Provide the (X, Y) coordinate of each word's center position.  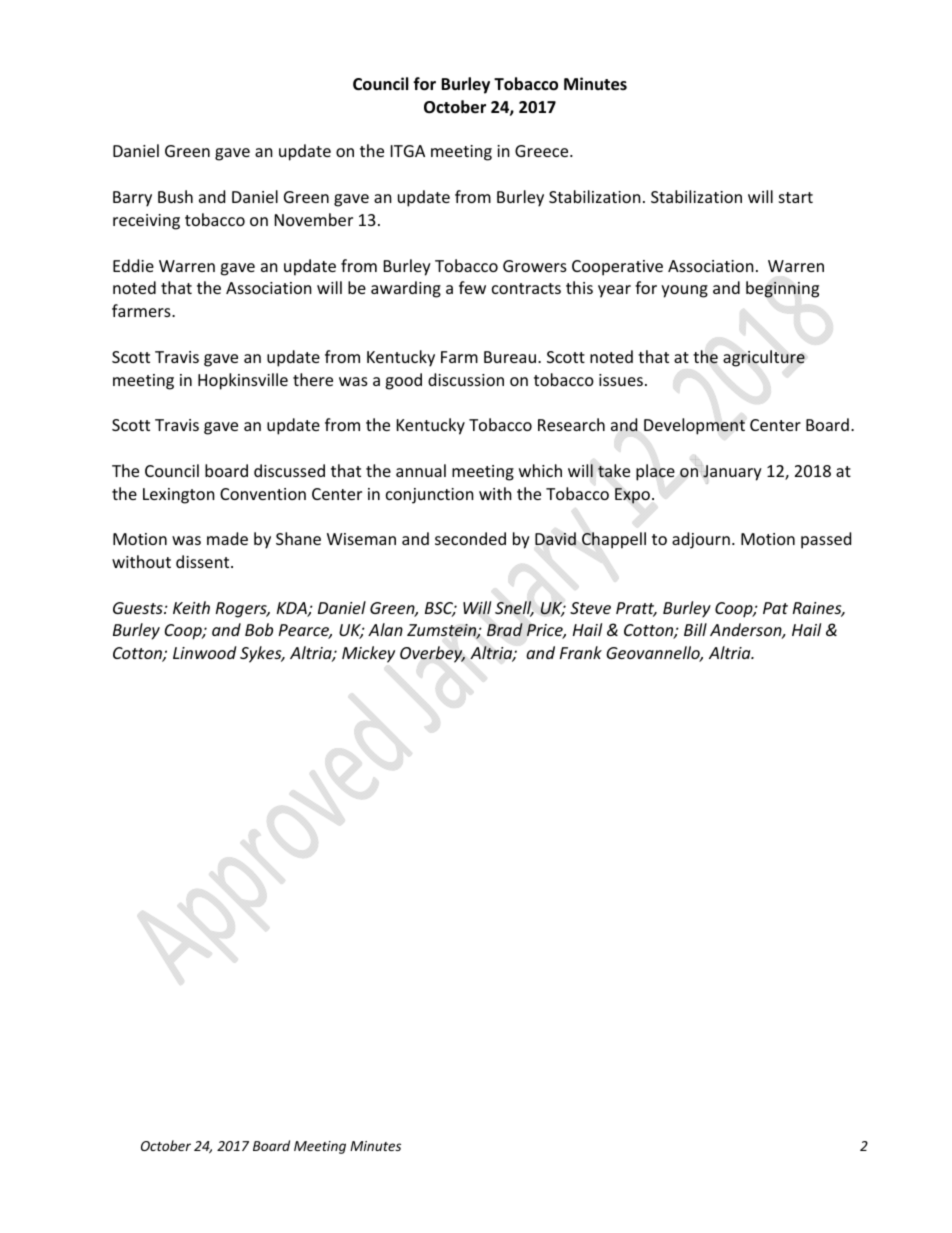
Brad (505, 629)
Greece (543, 151)
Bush (175, 196)
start (796, 197)
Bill (695, 629)
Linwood (204, 652)
